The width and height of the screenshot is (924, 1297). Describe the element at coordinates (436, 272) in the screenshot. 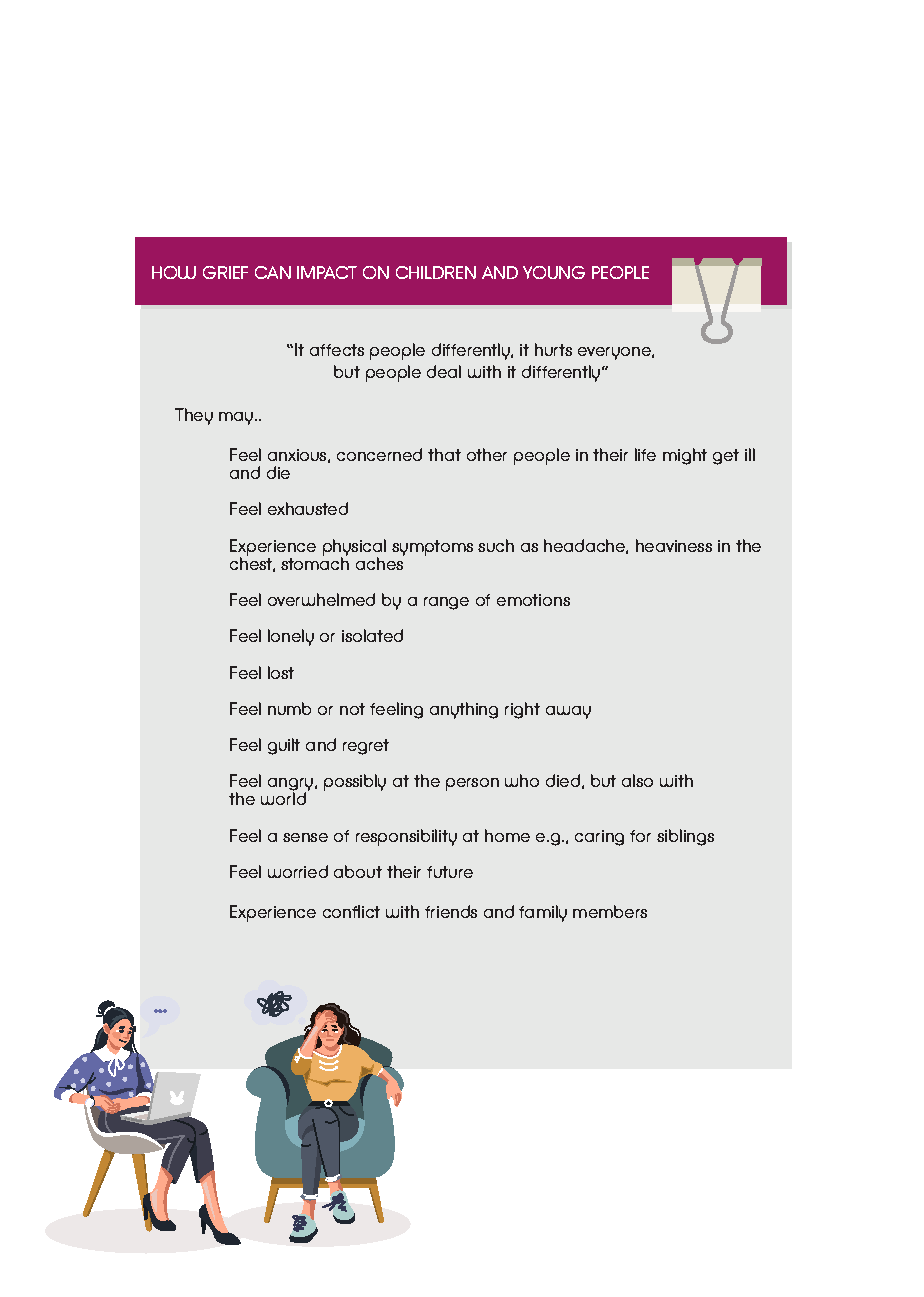

I see `CHILDREN` at that location.
